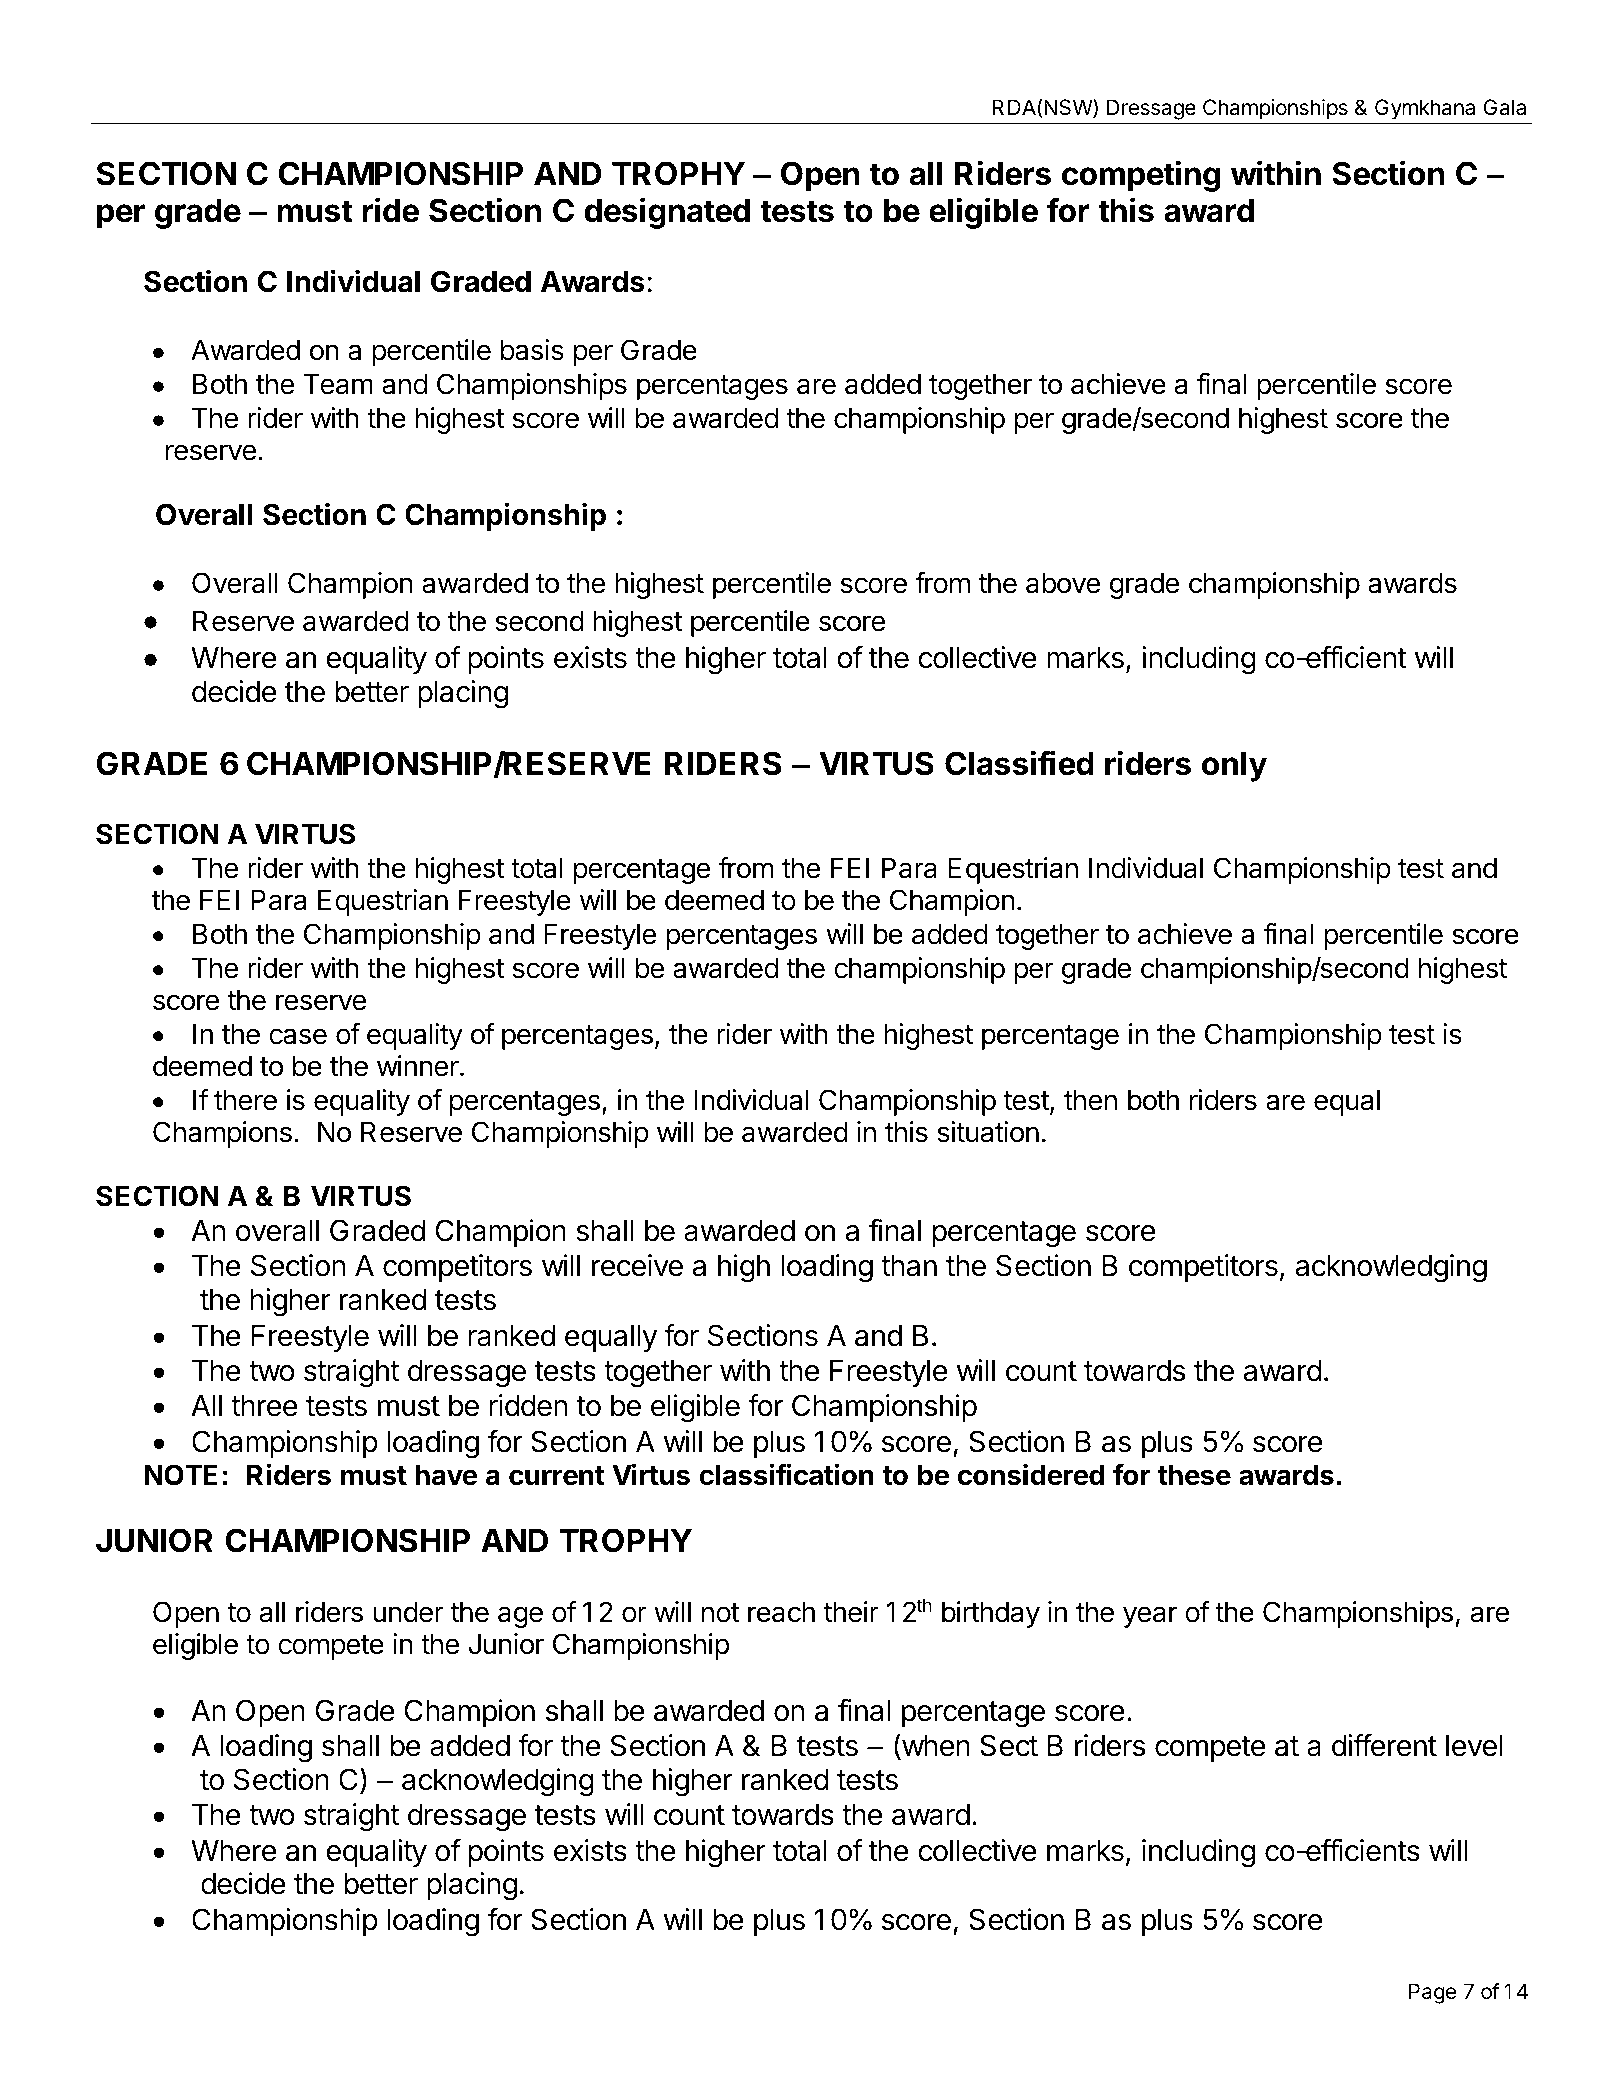 The image size is (1623, 2100). What do you see at coordinates (988, 1132) in the image?
I see `situation` at bounding box center [988, 1132].
